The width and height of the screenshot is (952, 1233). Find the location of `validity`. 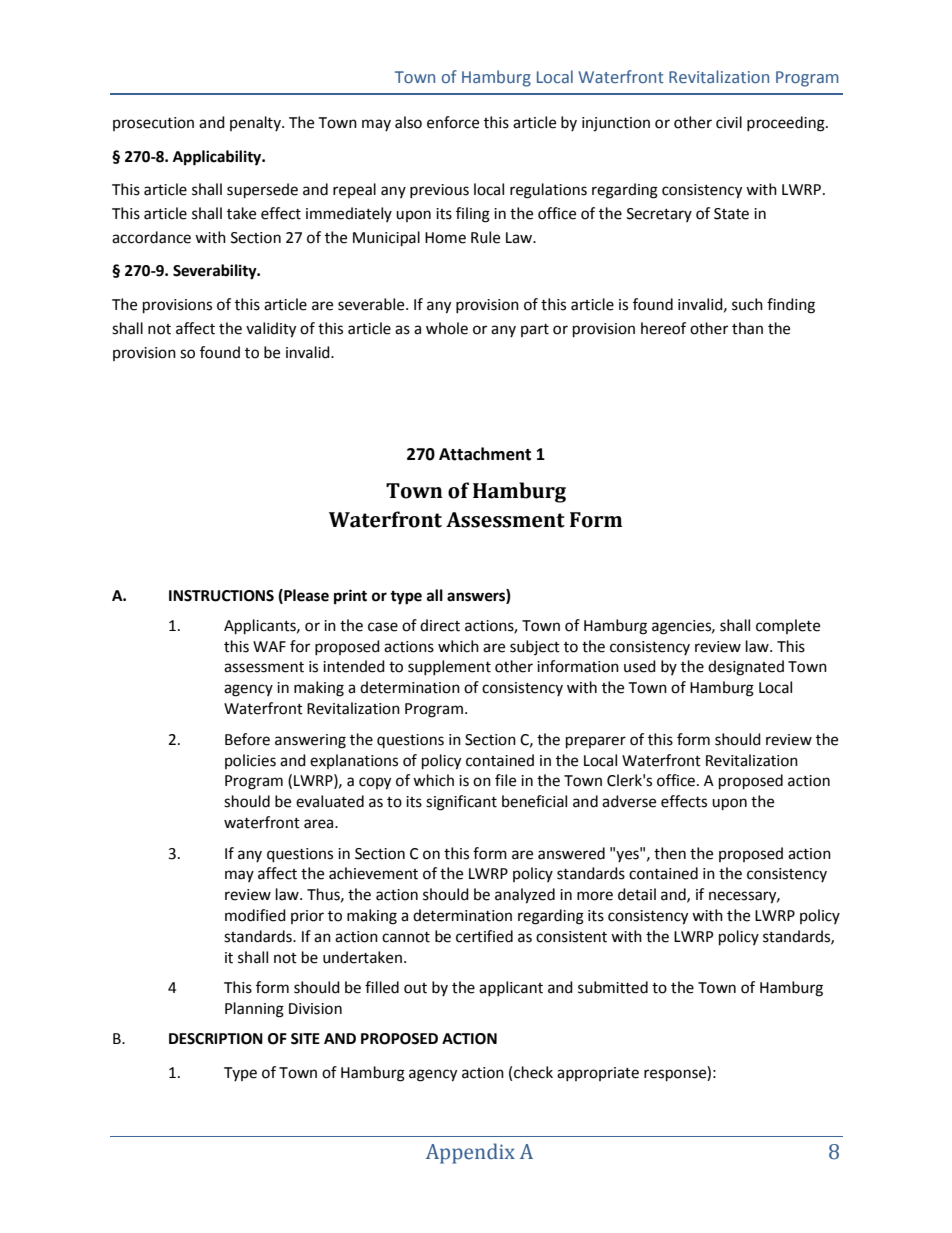

validity is located at coordinates (271, 330).
